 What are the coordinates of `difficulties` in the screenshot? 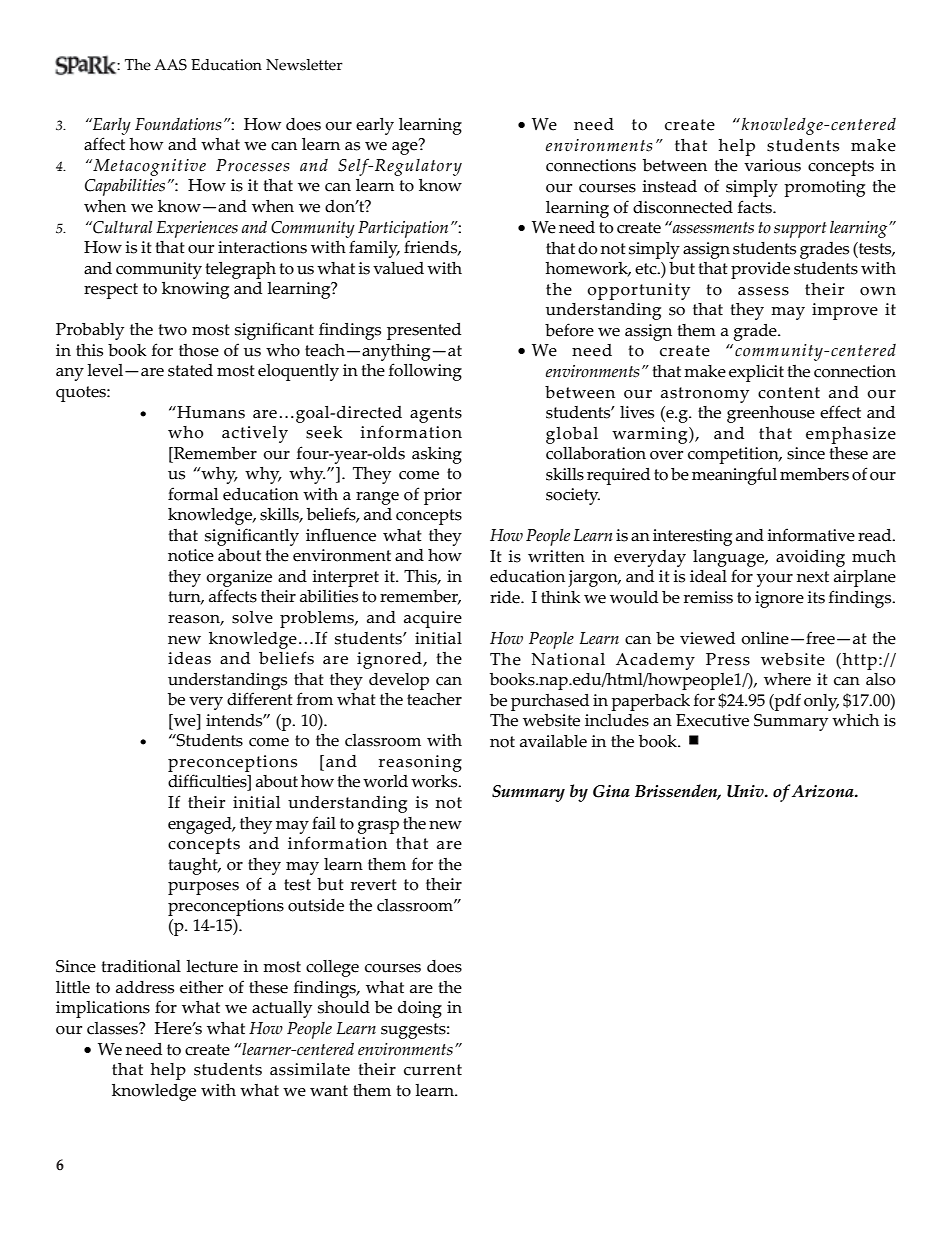 It's located at (208, 781).
